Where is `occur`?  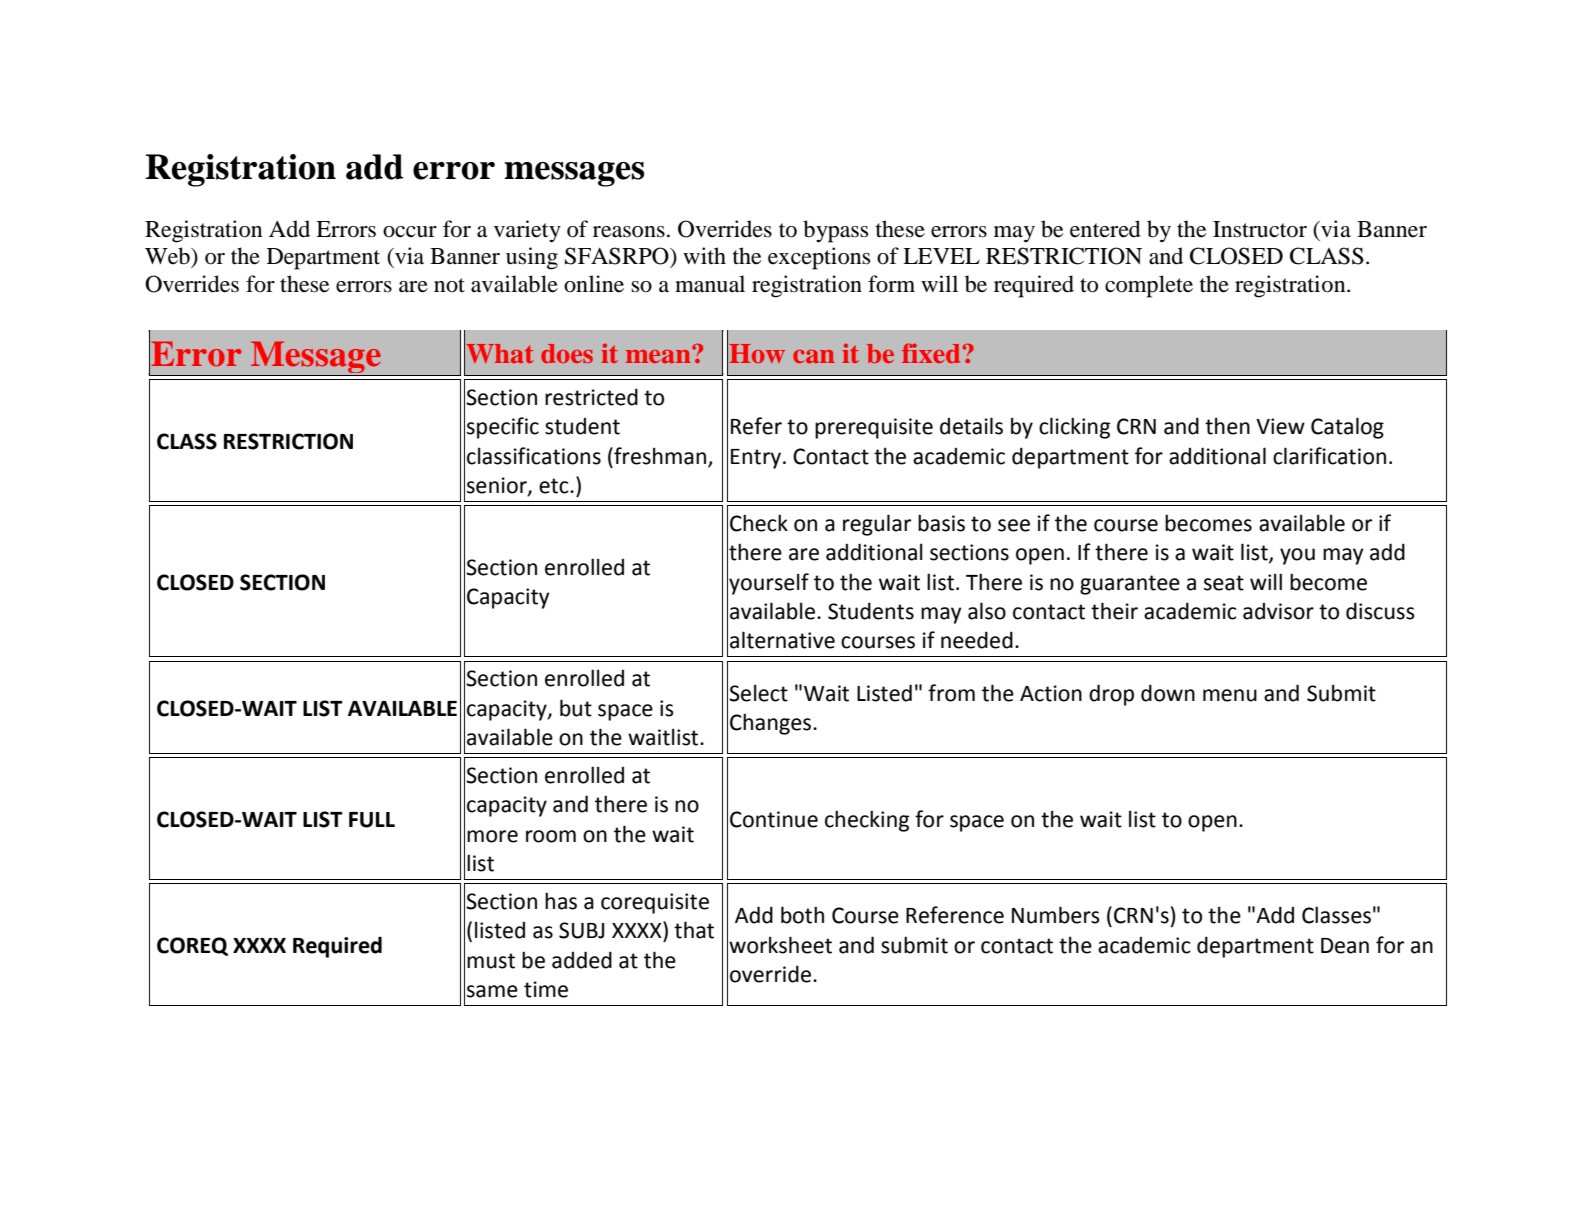 occur is located at coordinates (410, 232).
